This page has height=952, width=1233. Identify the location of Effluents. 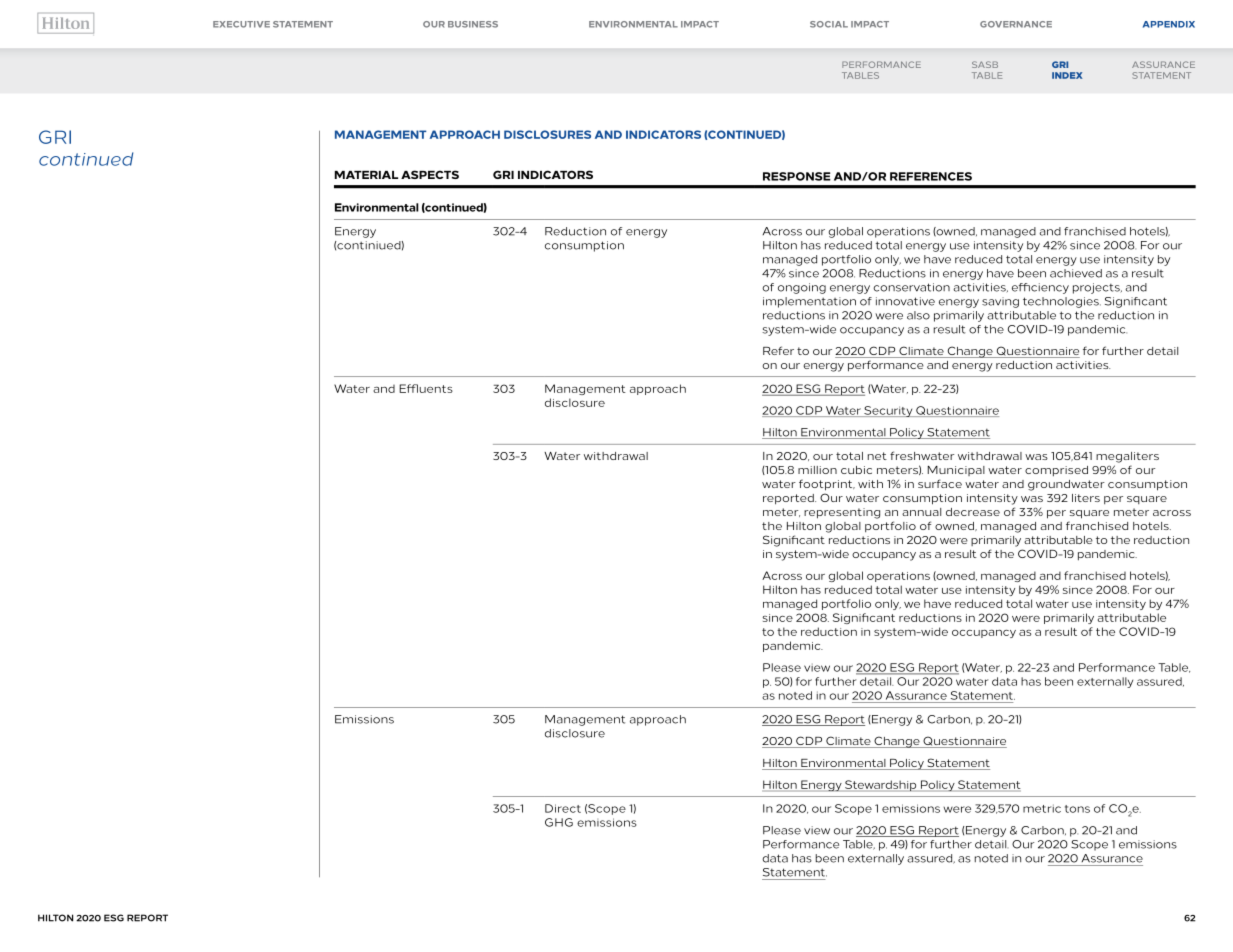
(426, 388).
